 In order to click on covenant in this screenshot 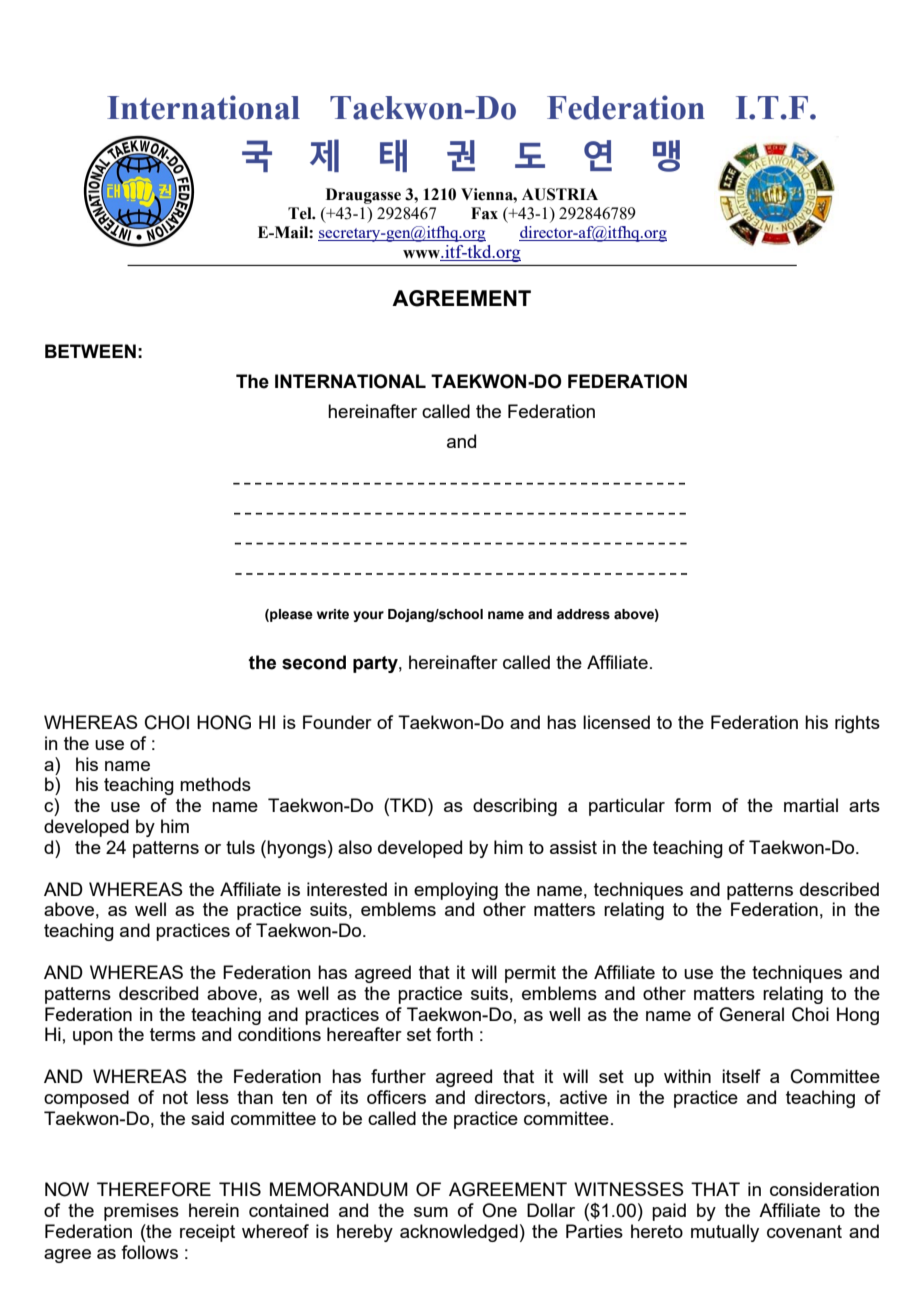, I will do `click(804, 1231)`.
